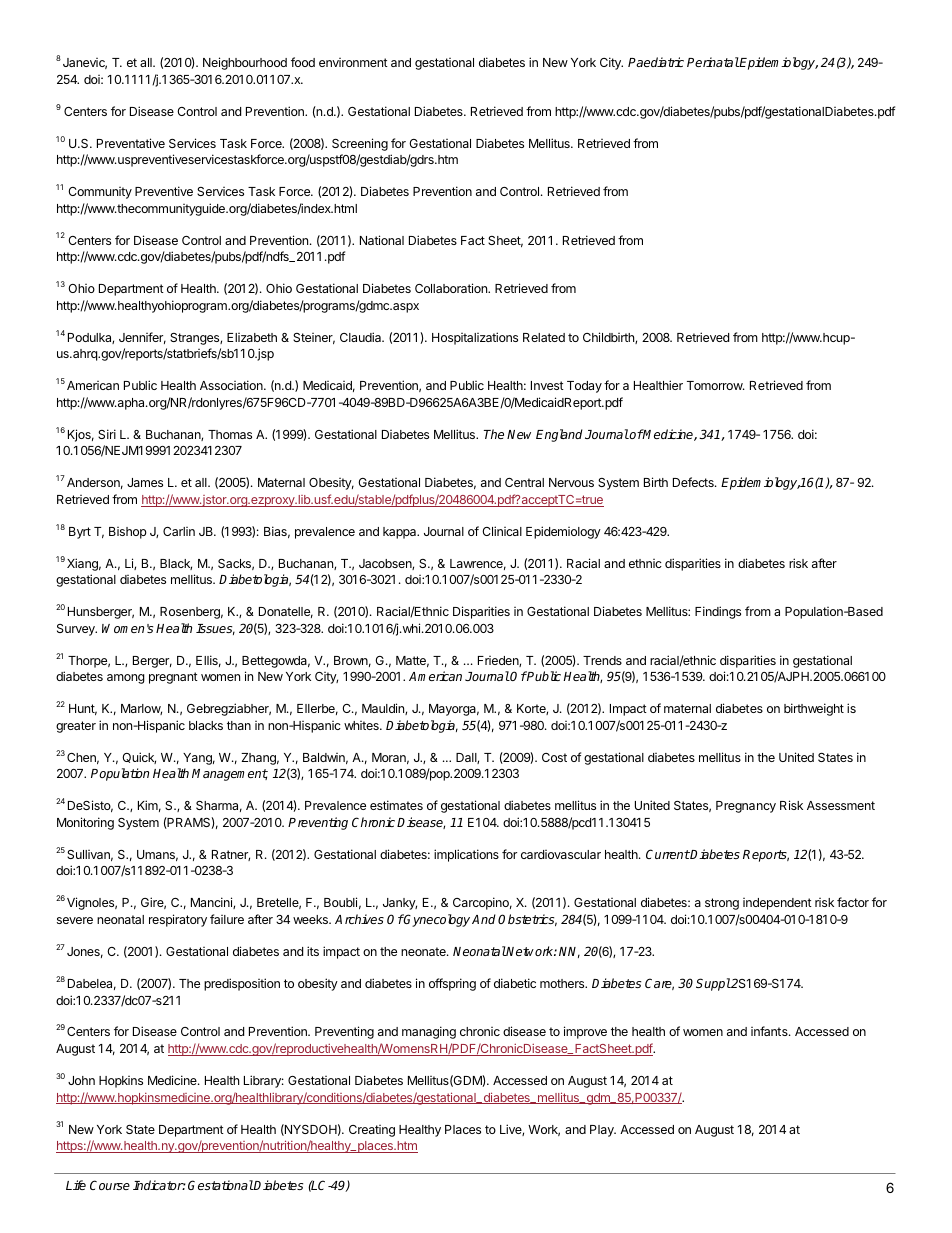 This image has width=952, height=1233. Describe the element at coordinates (145, 482) in the image. I see `James` at that location.
